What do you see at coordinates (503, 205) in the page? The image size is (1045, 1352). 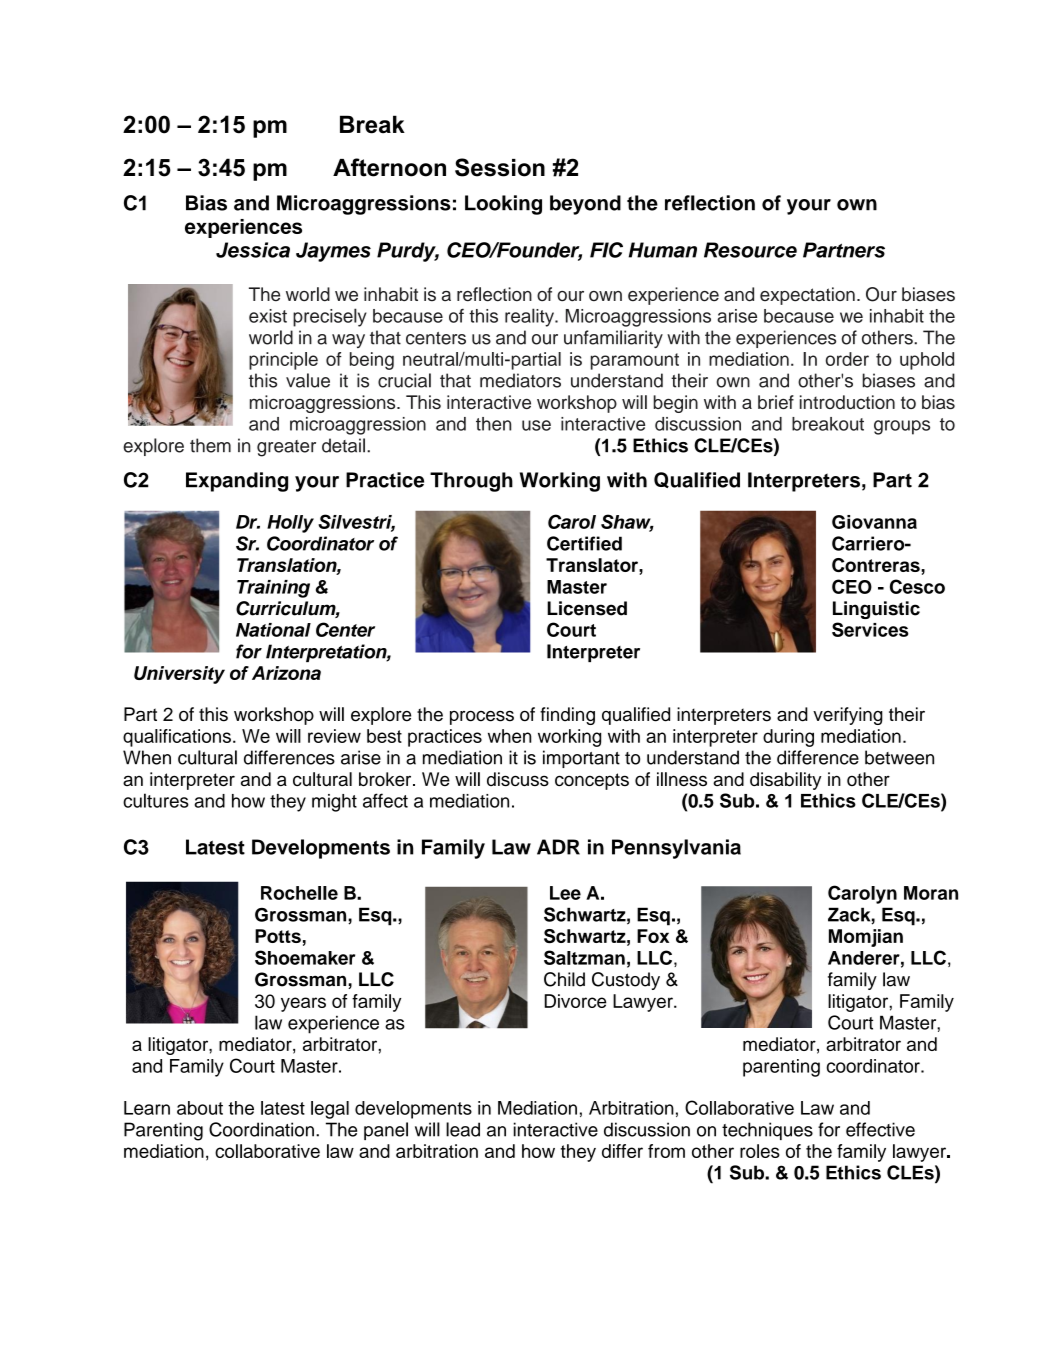 I see `Looking` at bounding box center [503, 205].
